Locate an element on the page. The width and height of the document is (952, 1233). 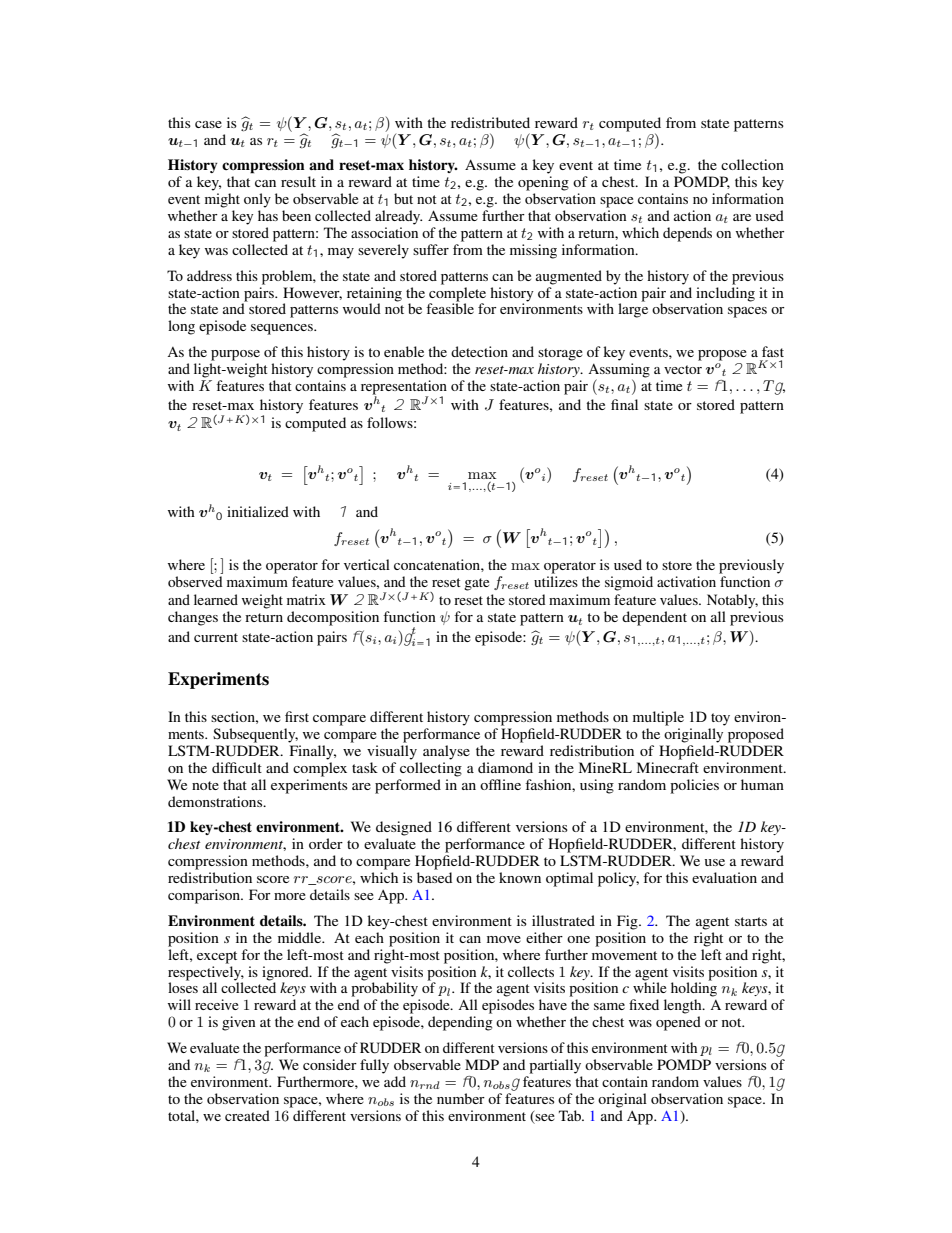
redistributed is located at coordinates (490, 122).
